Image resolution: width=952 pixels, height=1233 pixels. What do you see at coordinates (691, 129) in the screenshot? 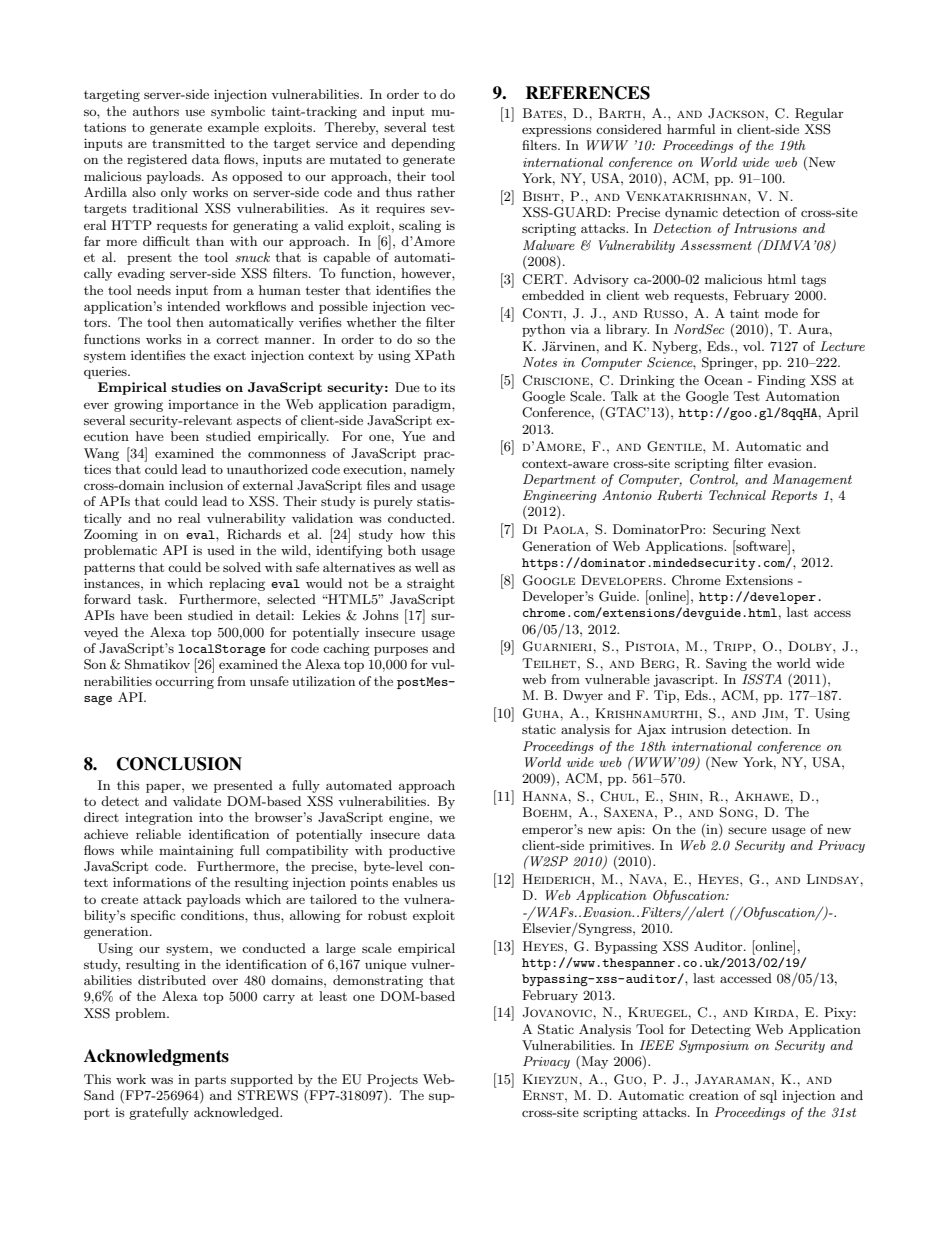
I see `harmful` at bounding box center [691, 129].
